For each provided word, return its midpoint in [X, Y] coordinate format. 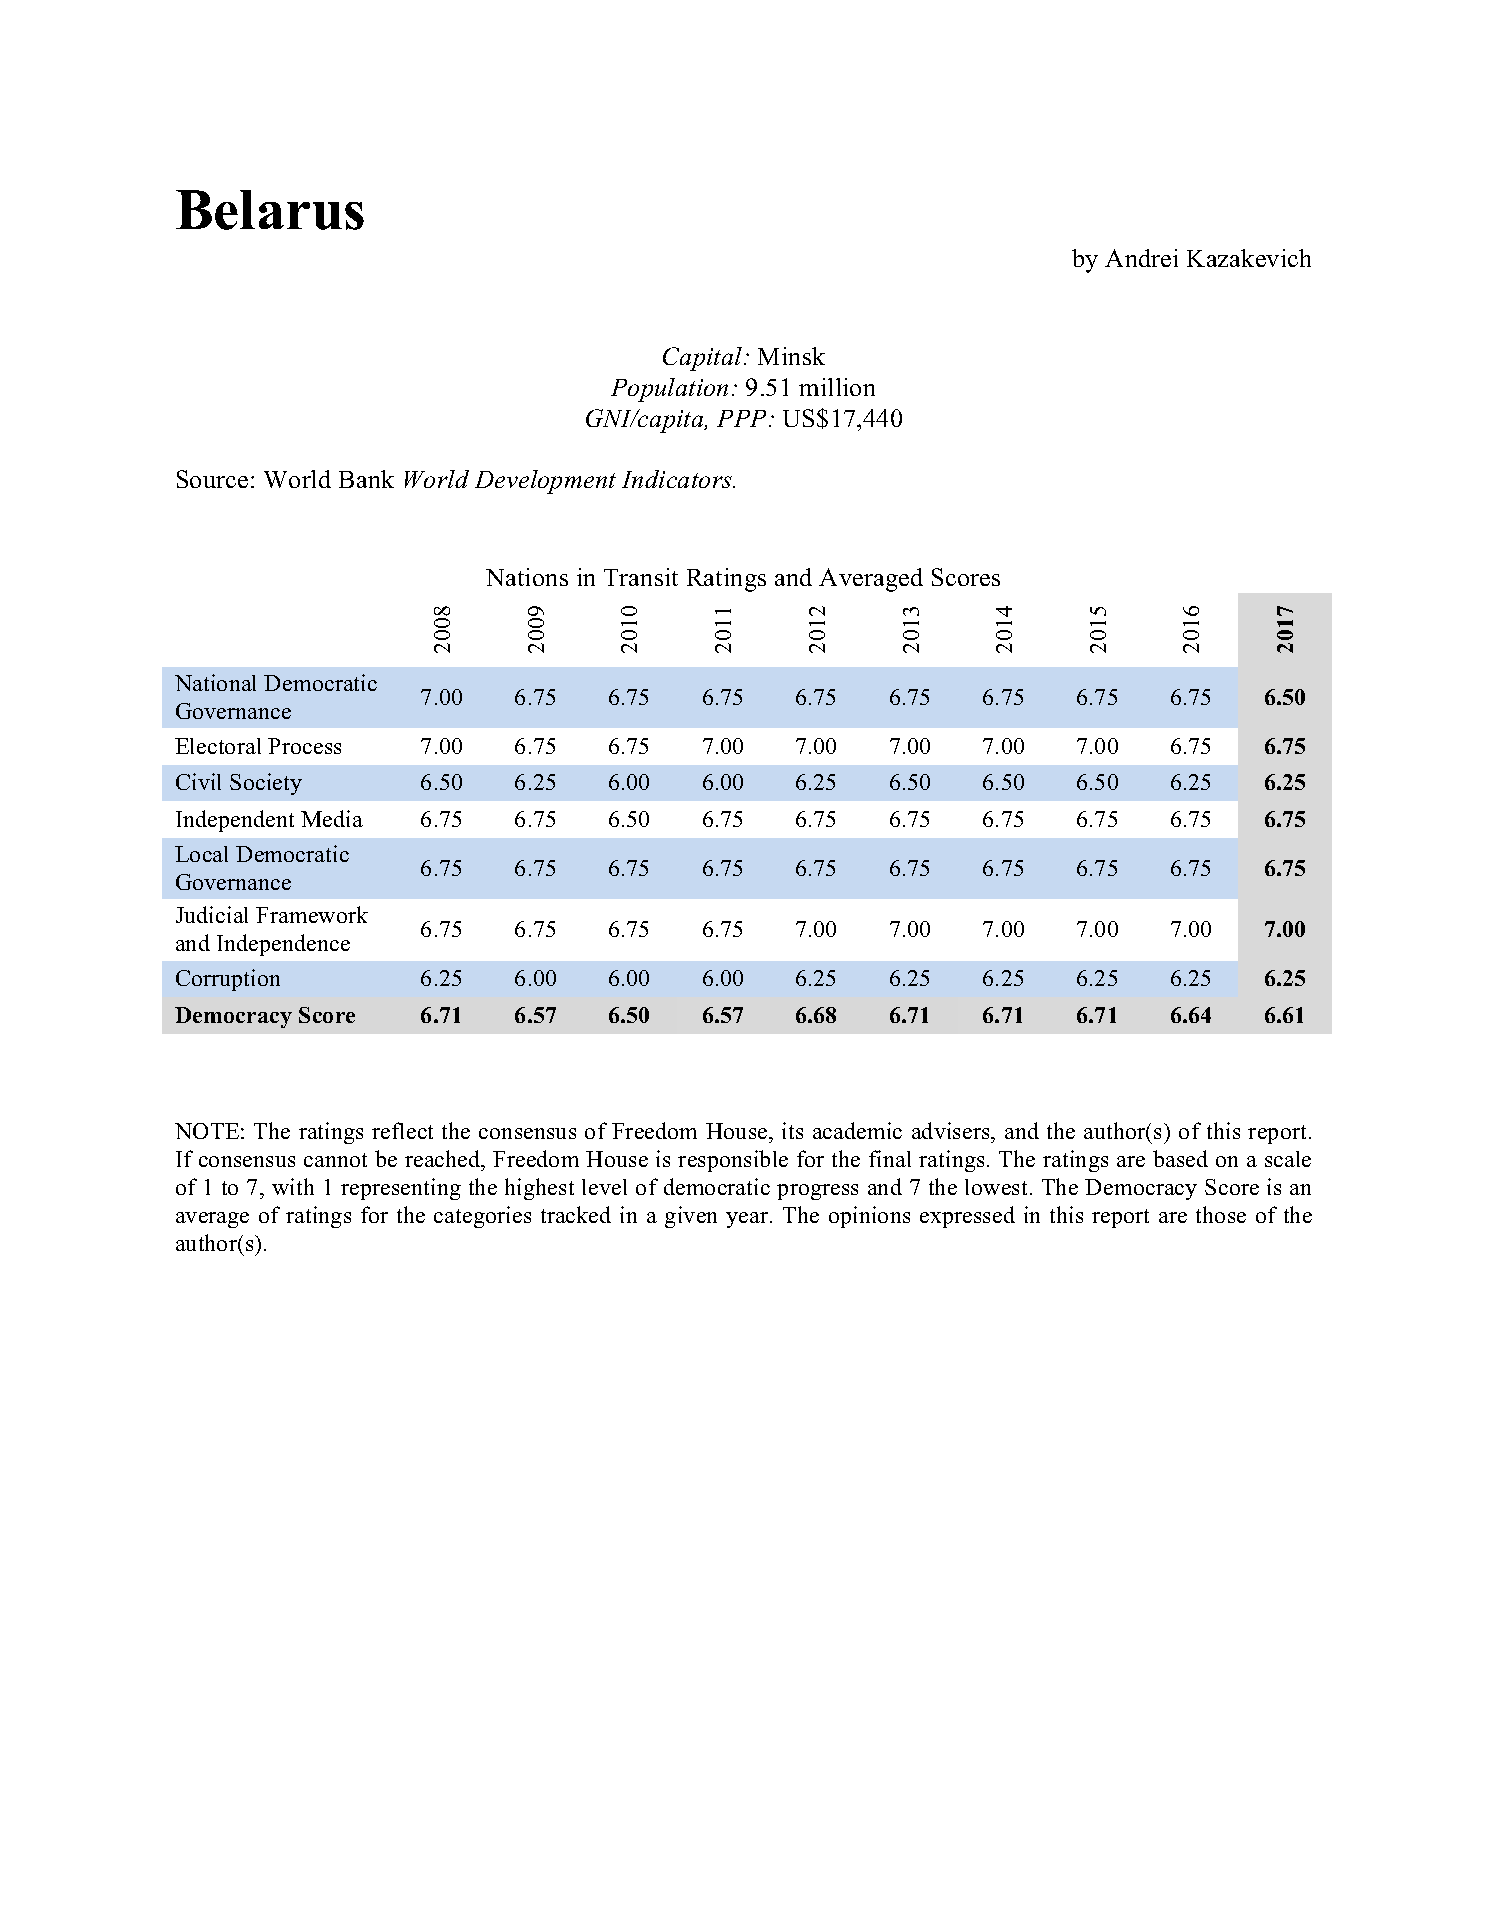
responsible [733, 1161]
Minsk [791, 356]
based [1180, 1158]
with [293, 1186]
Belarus [270, 210]
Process [304, 746]
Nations [527, 577]
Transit [641, 577]
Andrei [1141, 258]
